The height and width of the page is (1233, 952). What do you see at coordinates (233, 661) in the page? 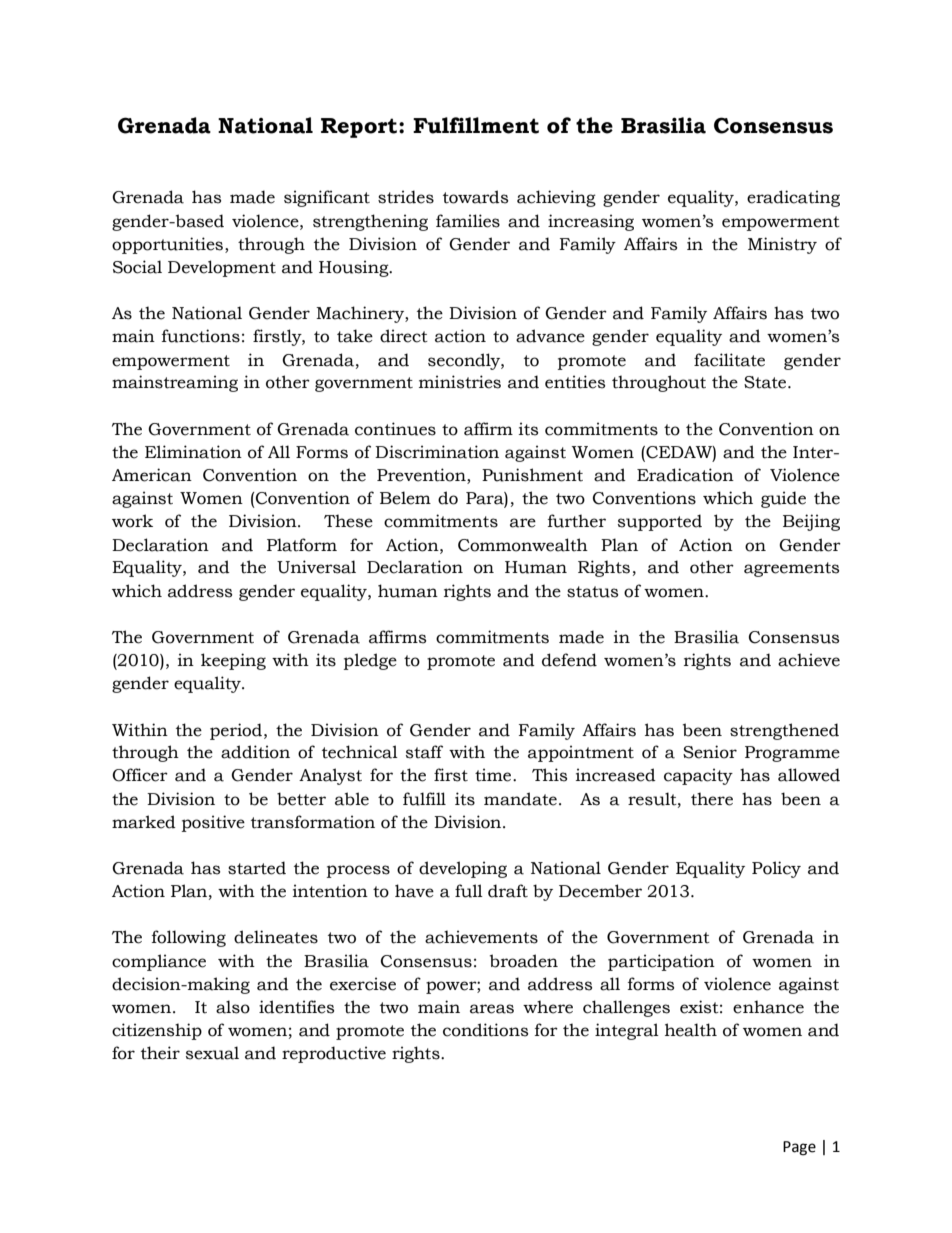
I see `keeping` at bounding box center [233, 661].
